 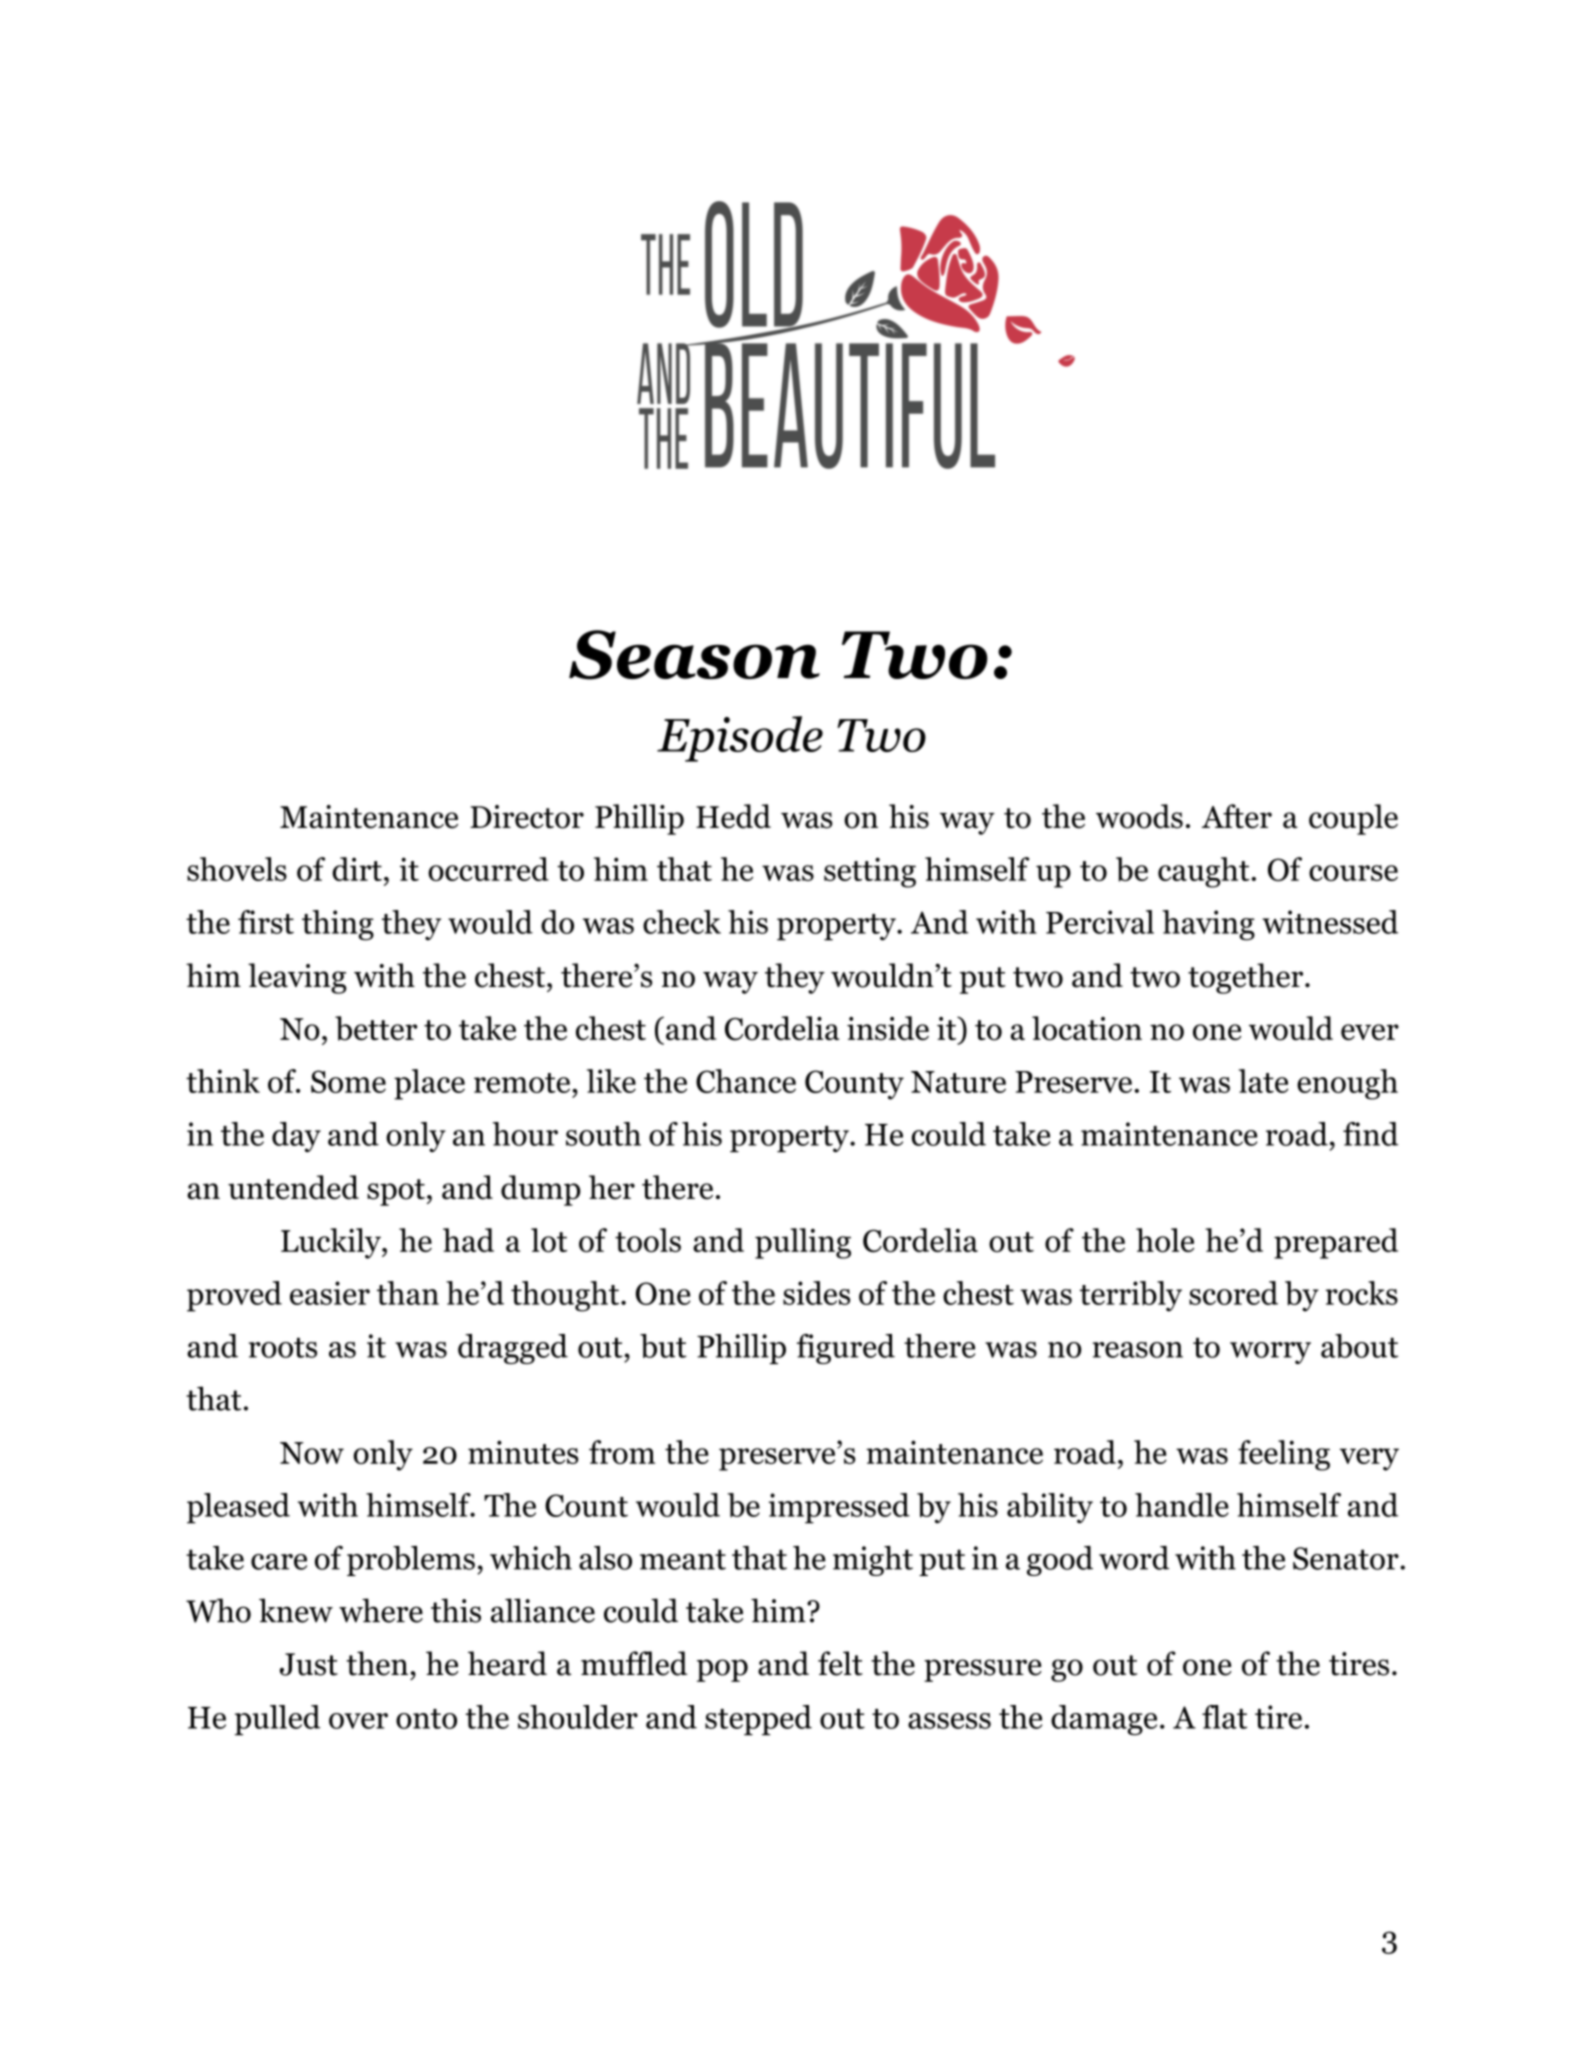 I want to click on Director, so click(x=527, y=817).
